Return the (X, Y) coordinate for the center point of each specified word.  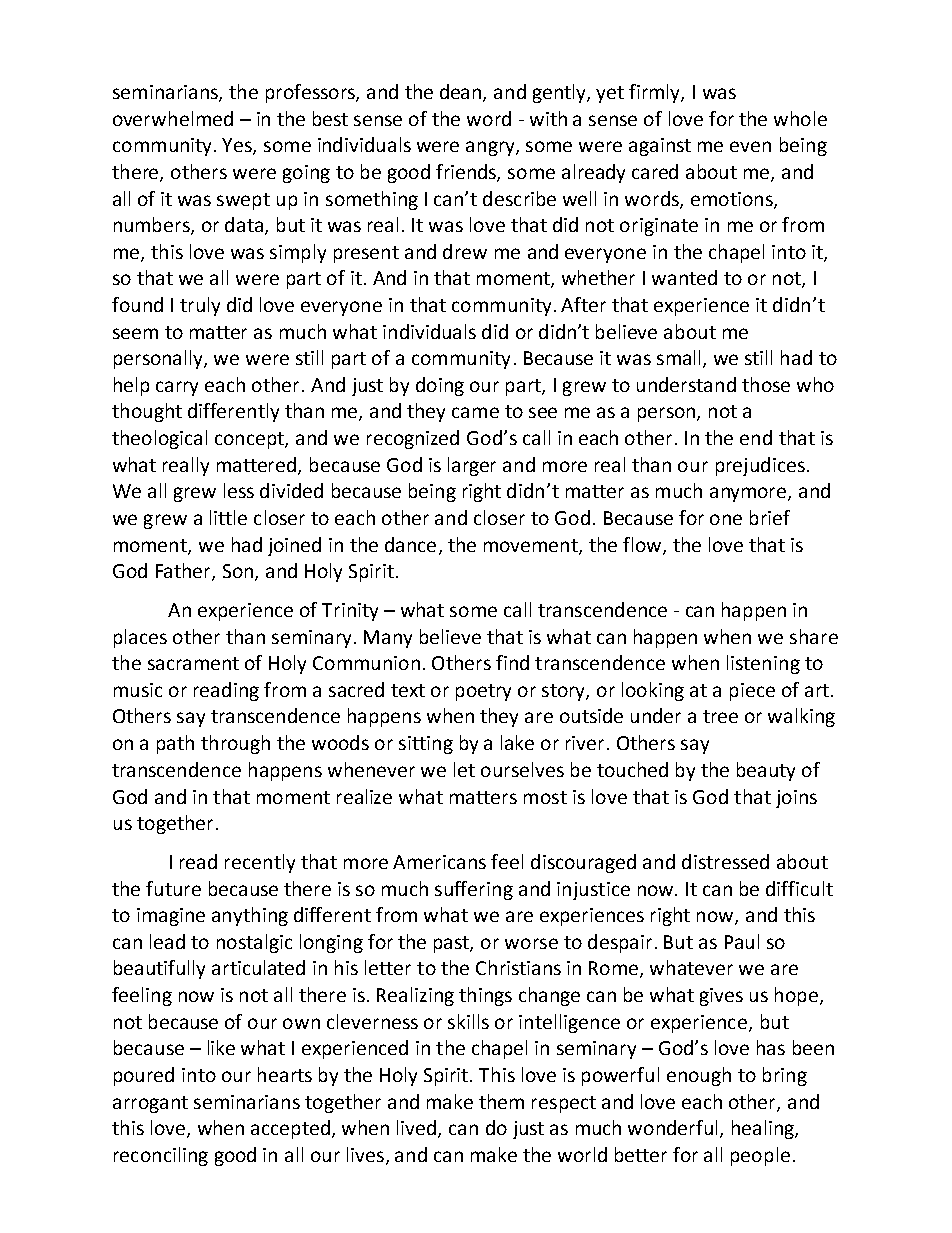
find (512, 662)
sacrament (193, 663)
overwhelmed (173, 118)
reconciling (161, 1156)
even (750, 146)
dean (462, 93)
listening (763, 664)
